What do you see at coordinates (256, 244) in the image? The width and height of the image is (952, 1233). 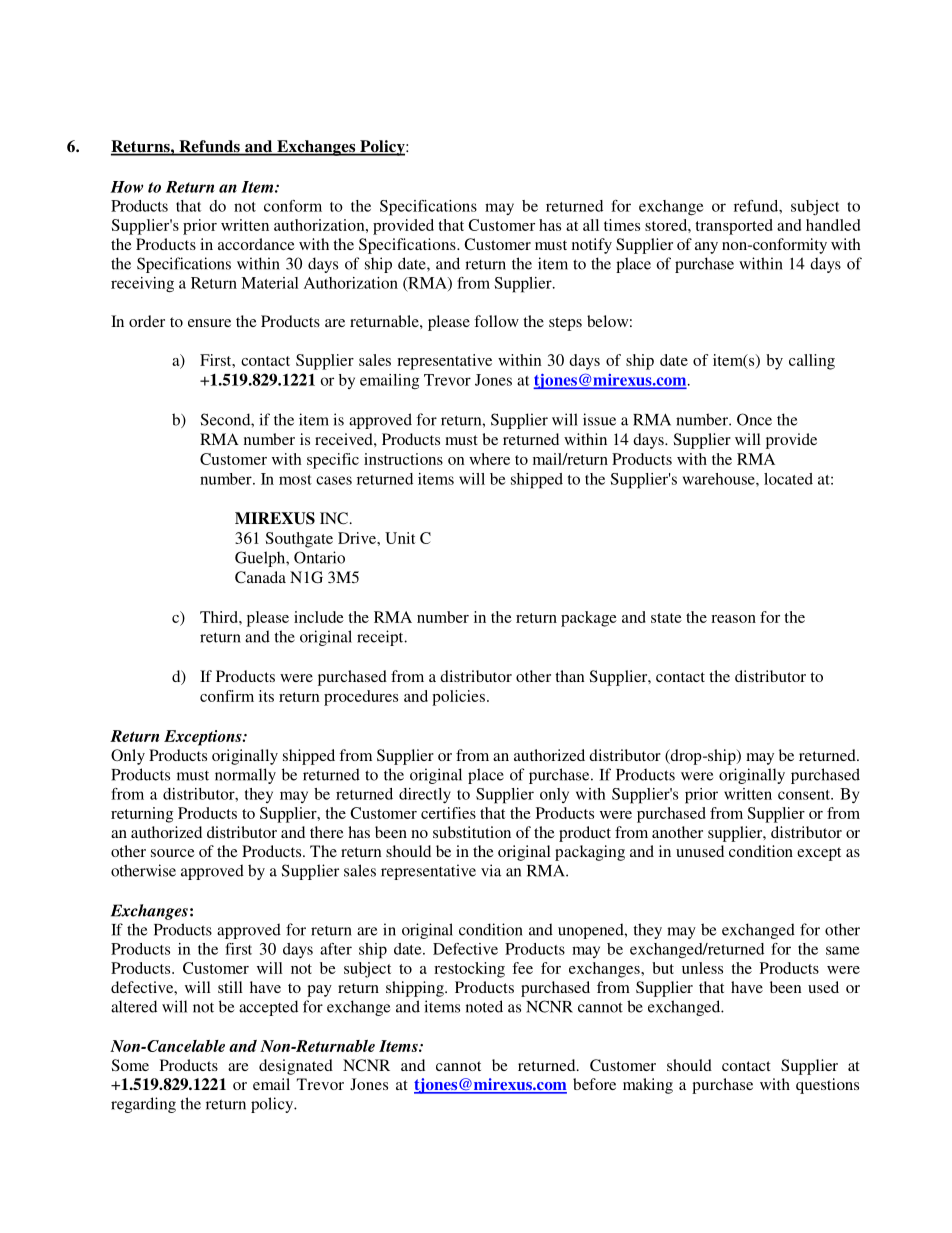 I see `accordance` at bounding box center [256, 244].
